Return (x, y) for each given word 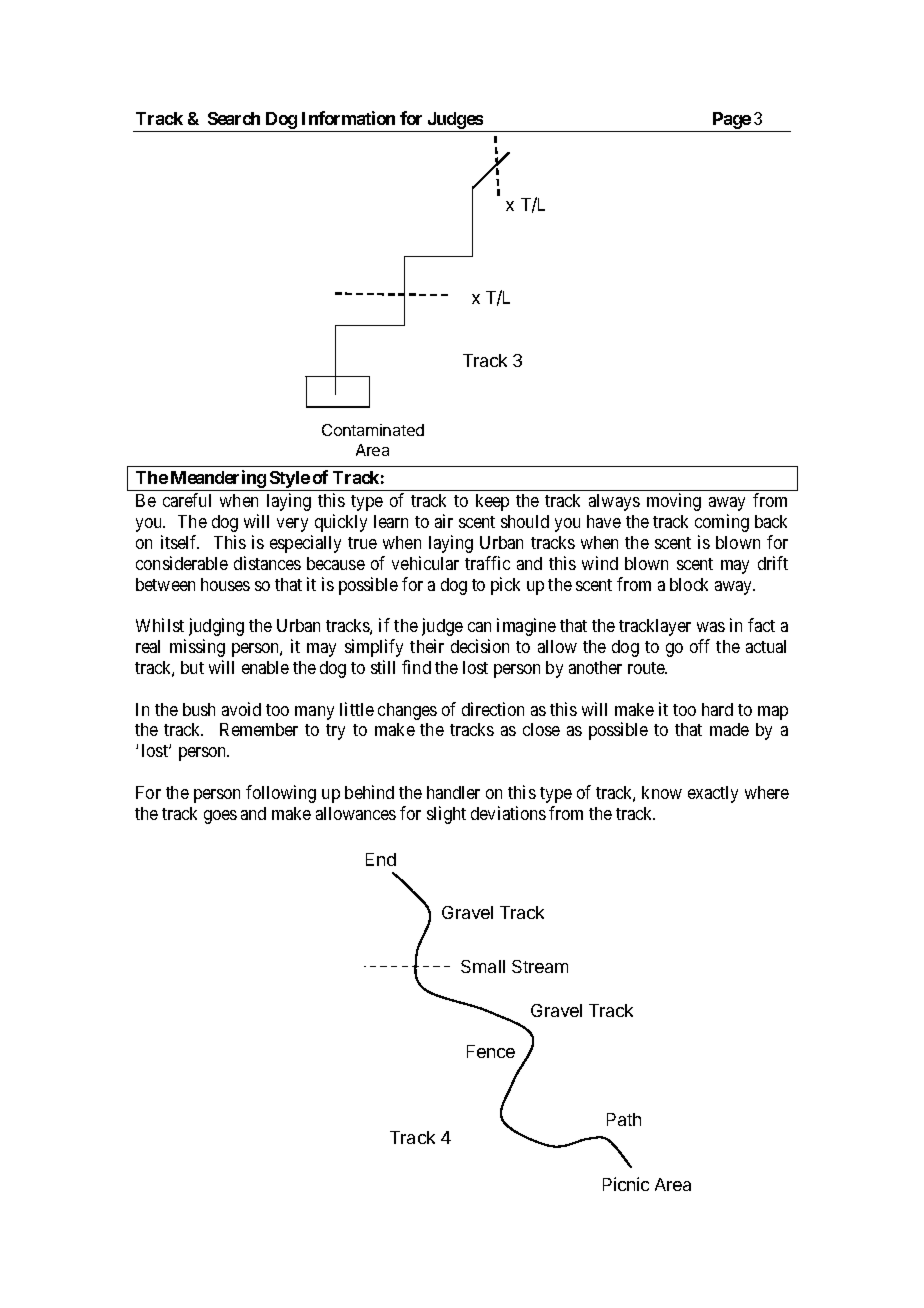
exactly (713, 794)
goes (220, 817)
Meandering (217, 480)
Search (234, 118)
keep (492, 502)
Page (731, 122)
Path (624, 1119)
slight (446, 815)
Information (348, 118)
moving (674, 502)
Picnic (626, 1184)
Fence (491, 1051)
